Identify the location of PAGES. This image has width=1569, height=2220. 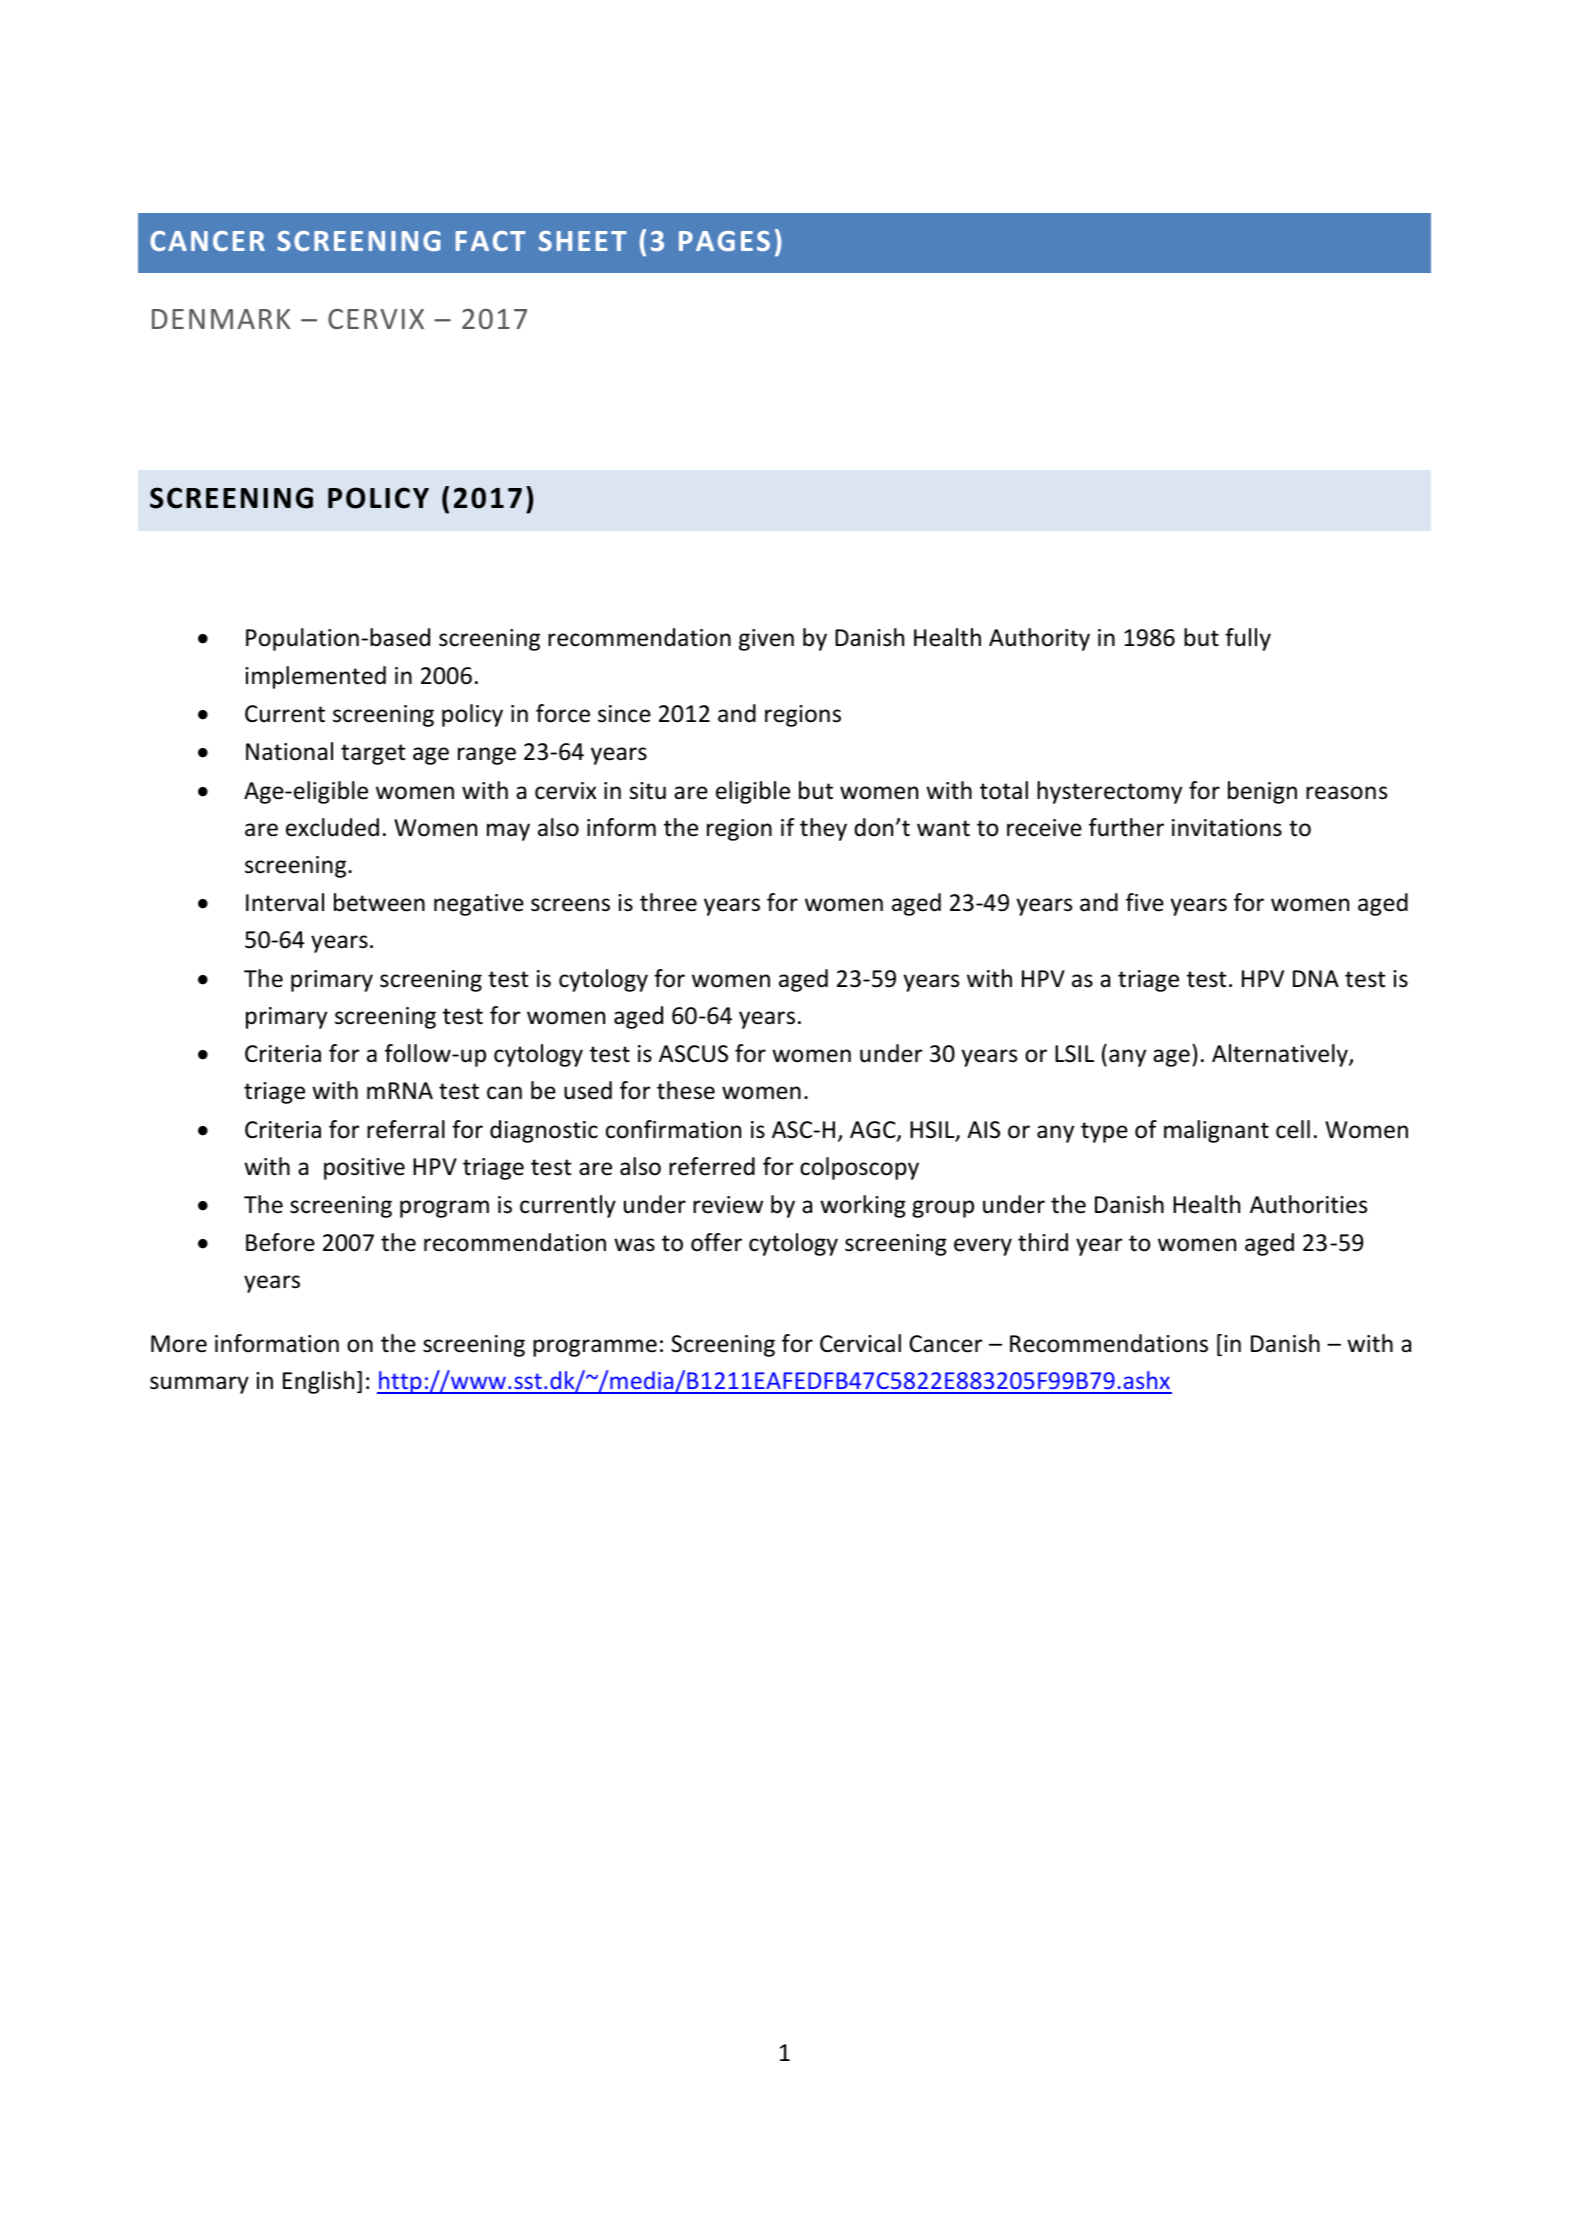
(724, 241).
